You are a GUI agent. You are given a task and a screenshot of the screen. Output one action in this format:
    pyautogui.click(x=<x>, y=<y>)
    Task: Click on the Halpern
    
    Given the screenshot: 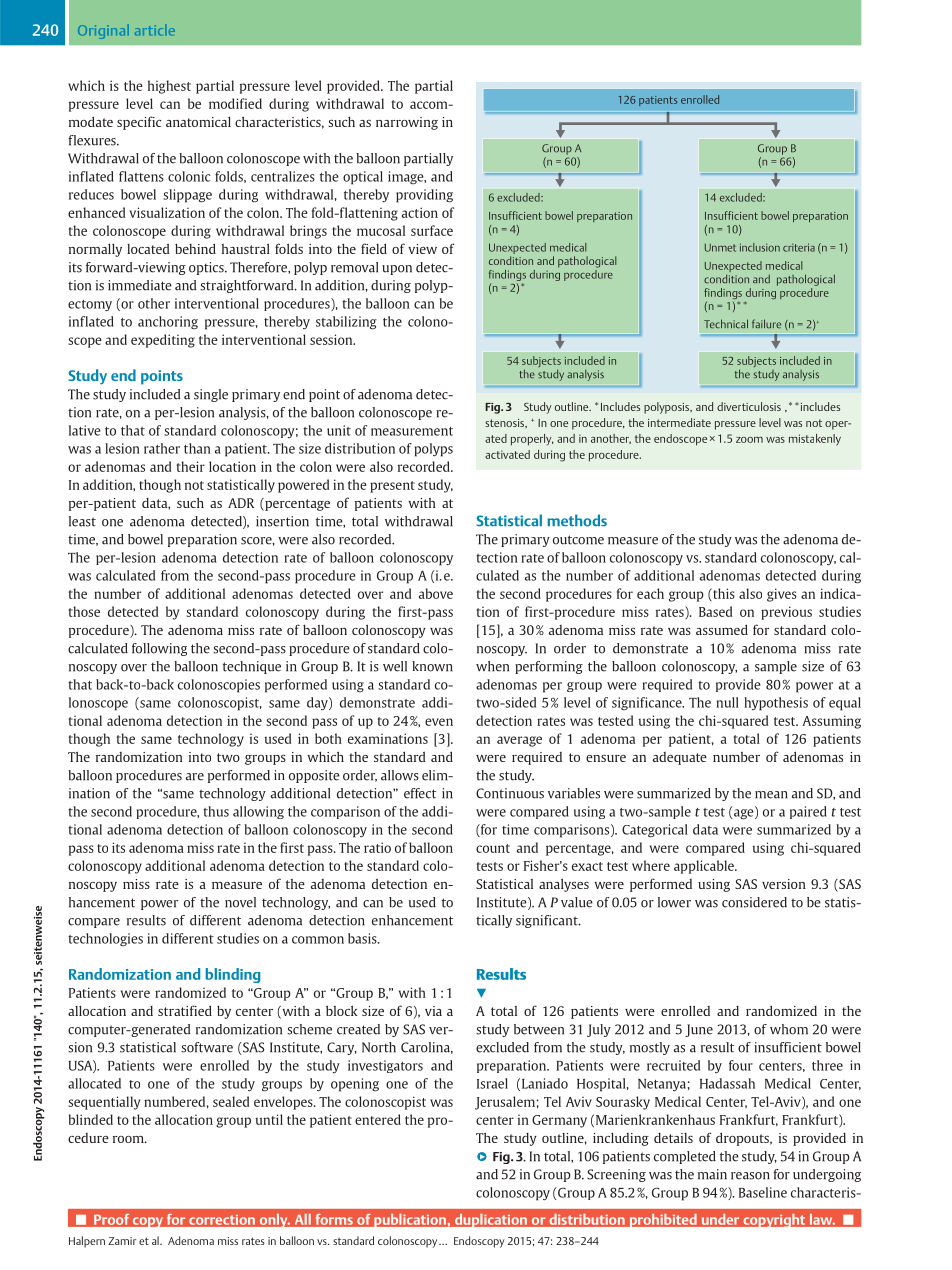 What is the action you would take?
    pyautogui.click(x=87, y=1242)
